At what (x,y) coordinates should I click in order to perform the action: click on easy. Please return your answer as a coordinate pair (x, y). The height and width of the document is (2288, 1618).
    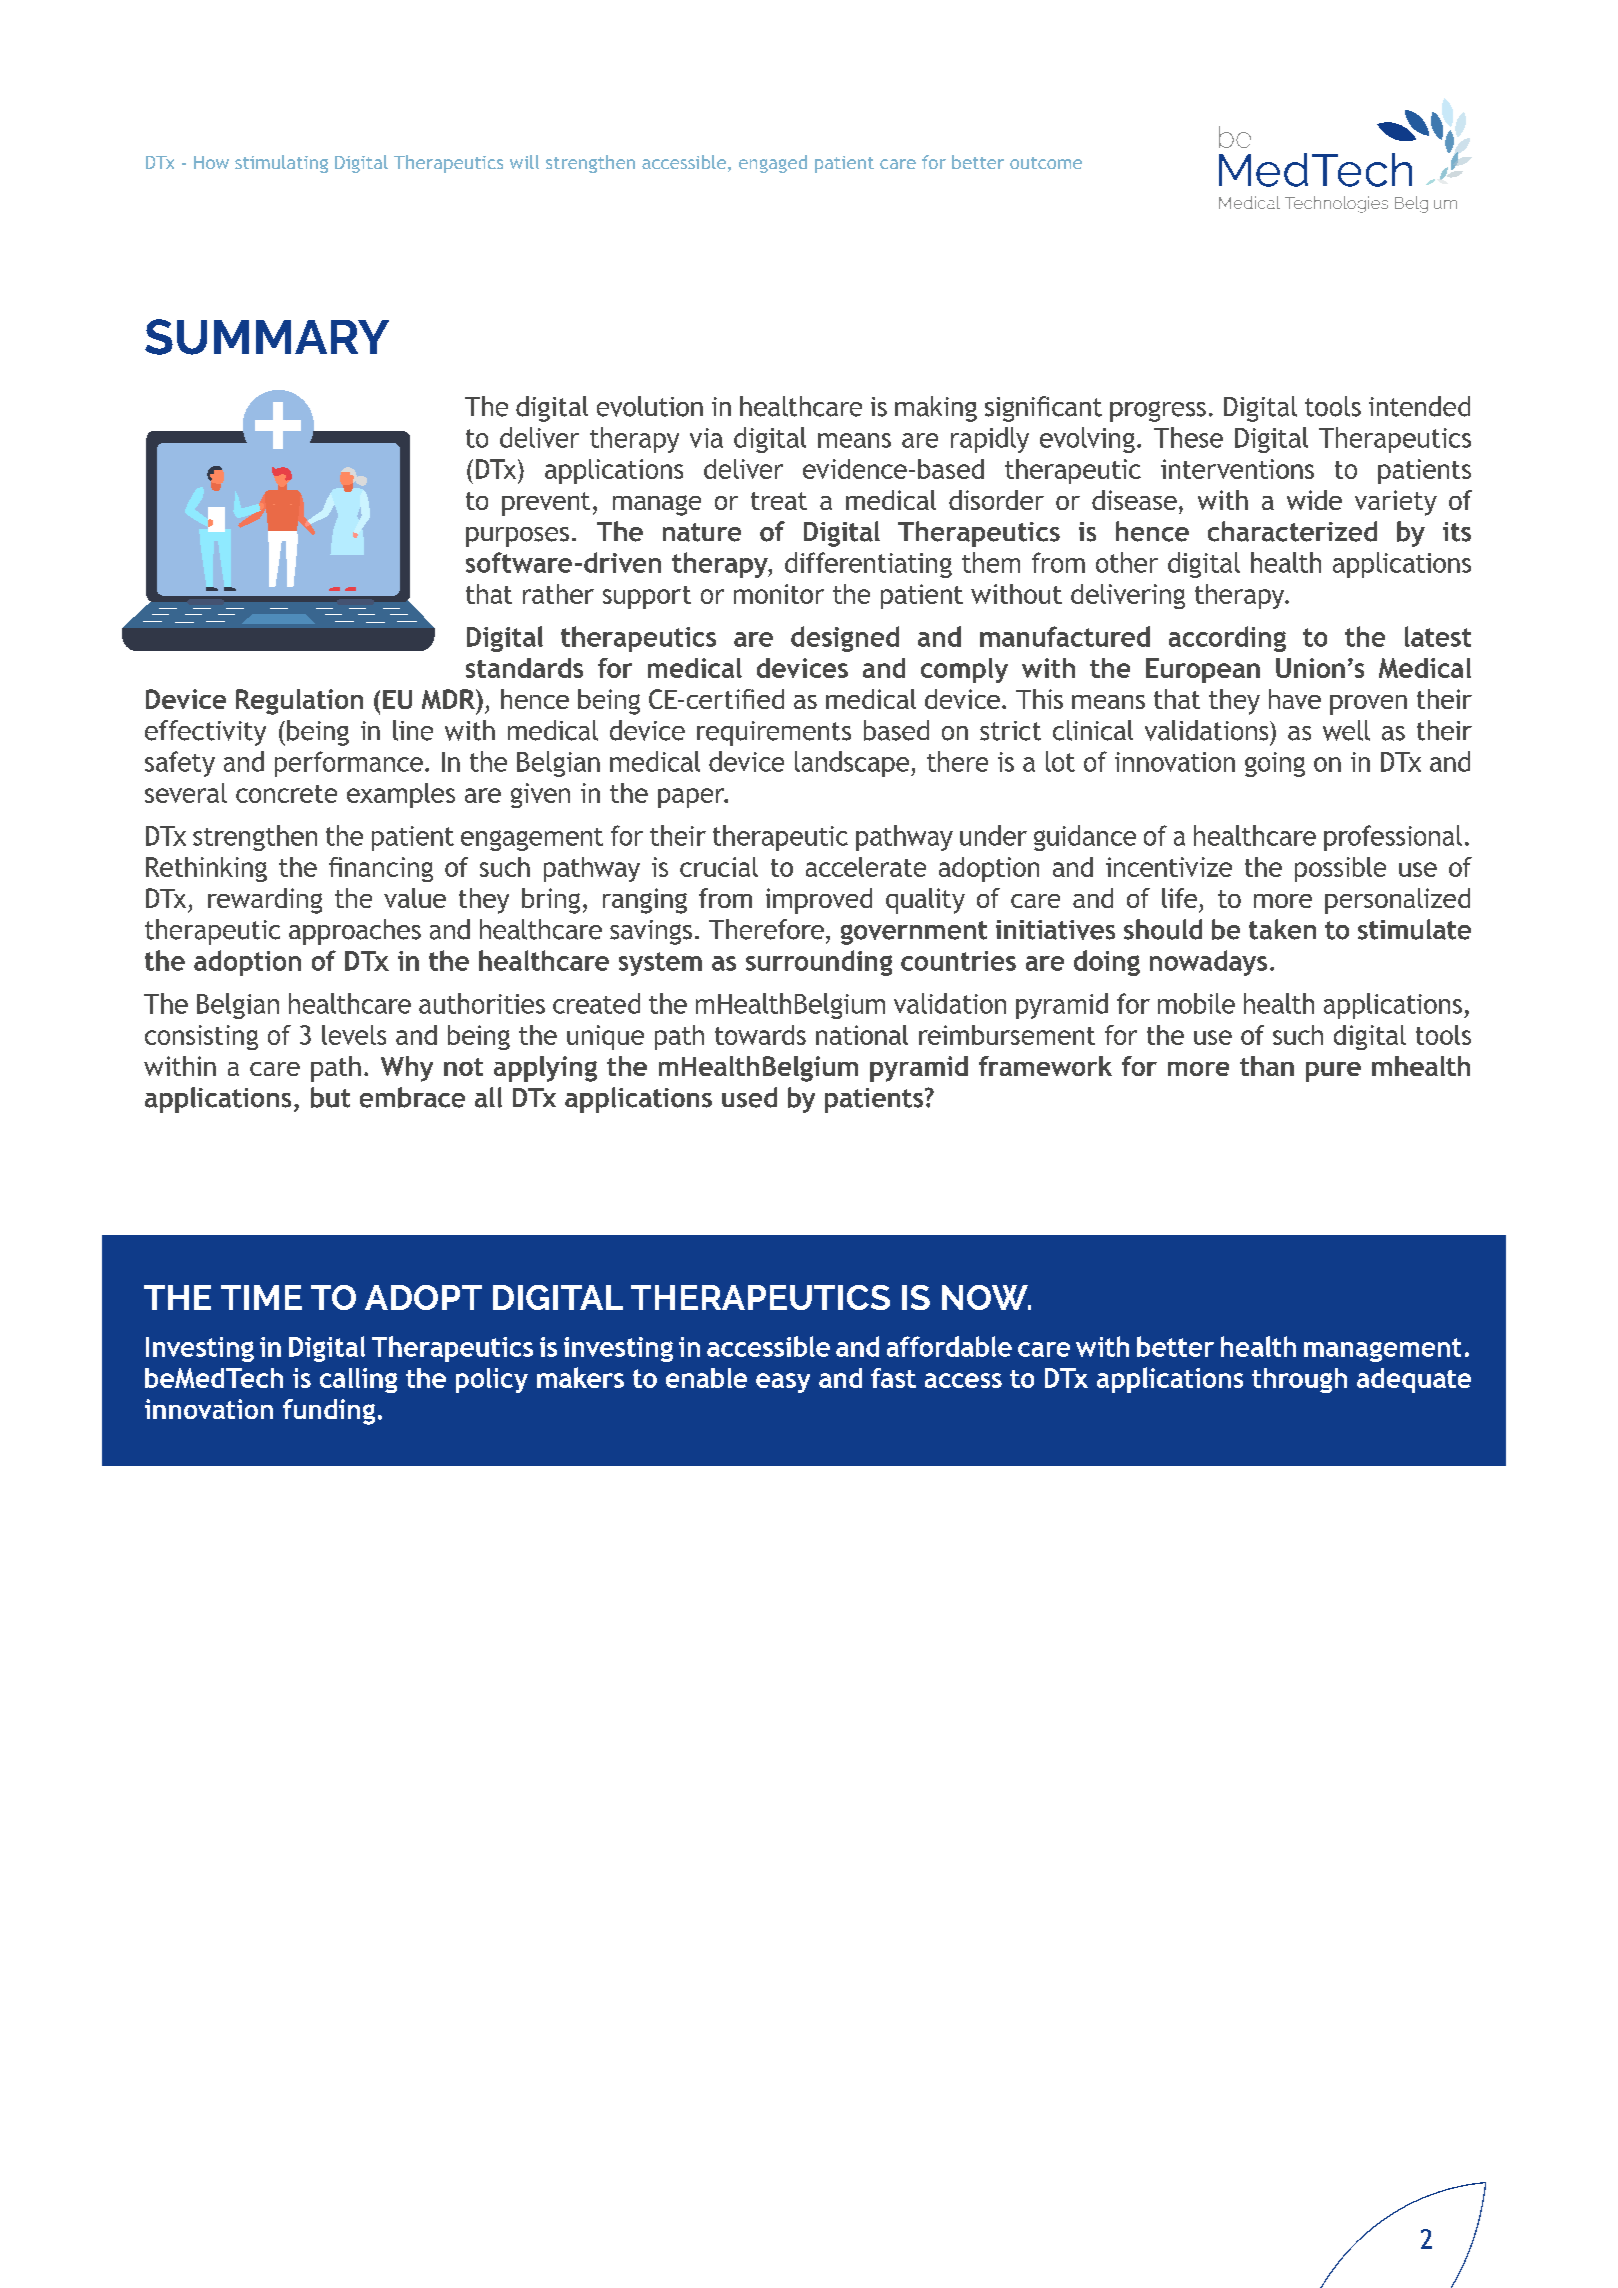
    Looking at the image, I should click on (783, 1383).
